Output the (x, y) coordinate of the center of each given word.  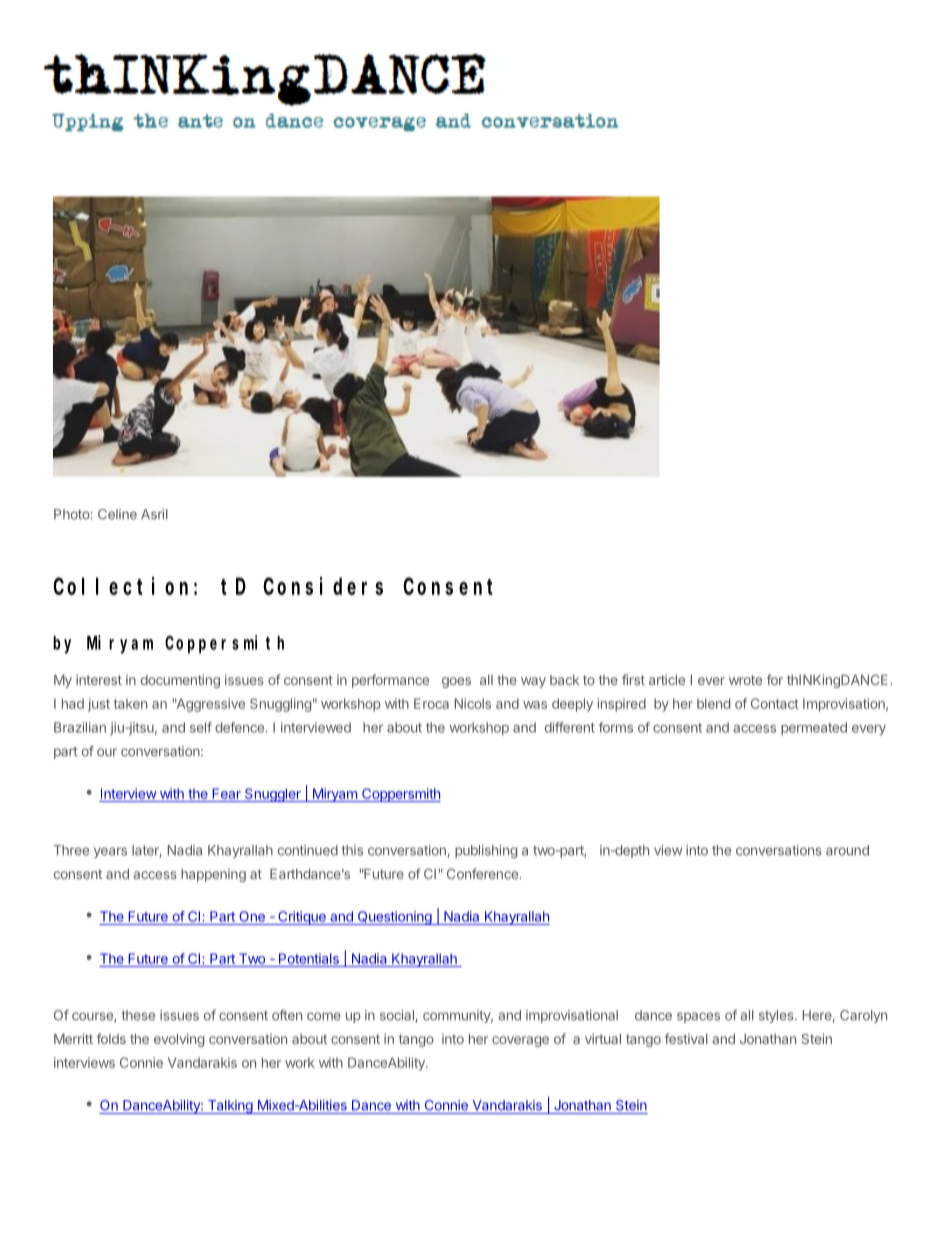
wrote (745, 680)
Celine (117, 514)
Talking (230, 1107)
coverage (520, 1041)
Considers (323, 586)
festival (686, 1038)
